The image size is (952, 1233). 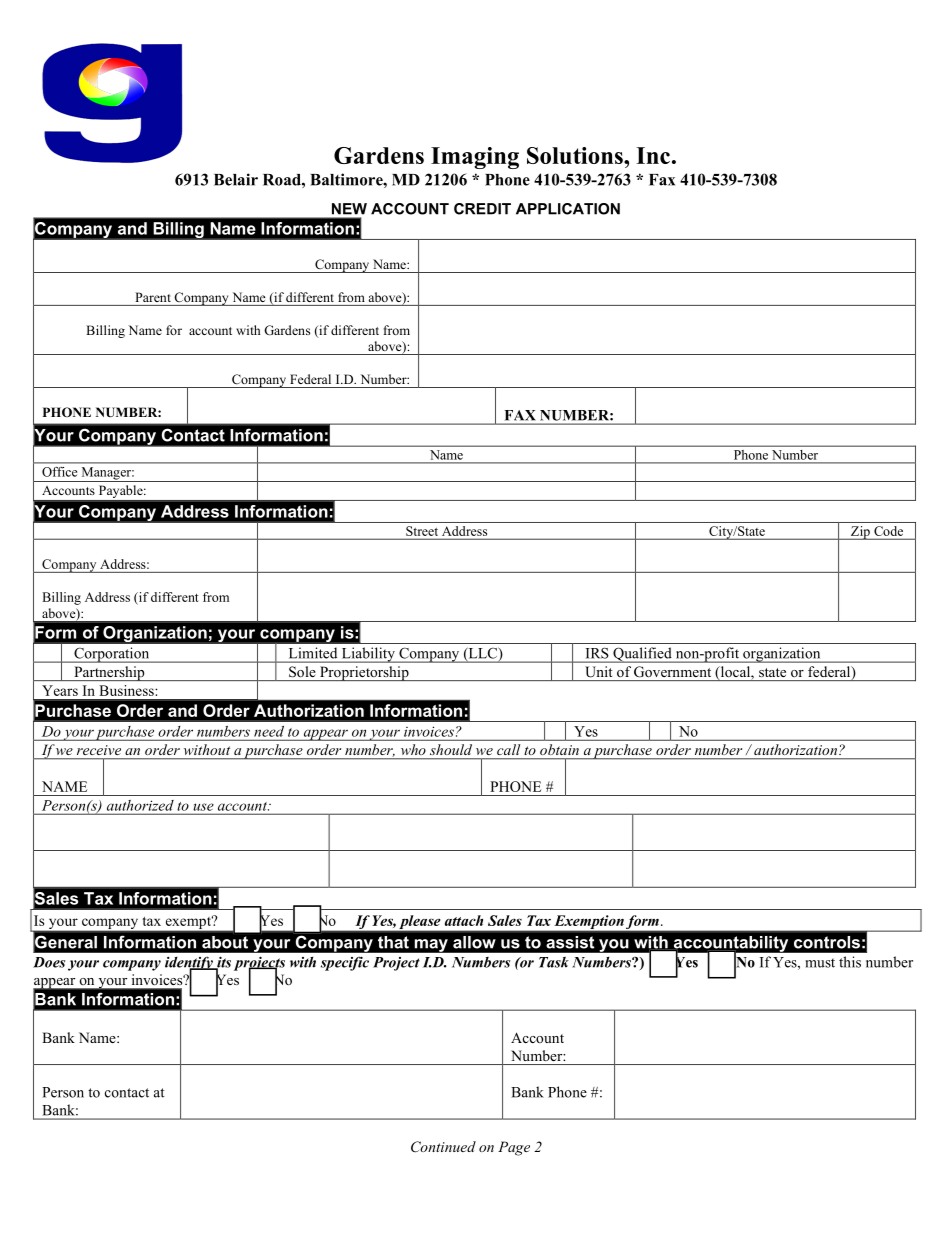 I want to click on Continued, so click(x=443, y=1147).
